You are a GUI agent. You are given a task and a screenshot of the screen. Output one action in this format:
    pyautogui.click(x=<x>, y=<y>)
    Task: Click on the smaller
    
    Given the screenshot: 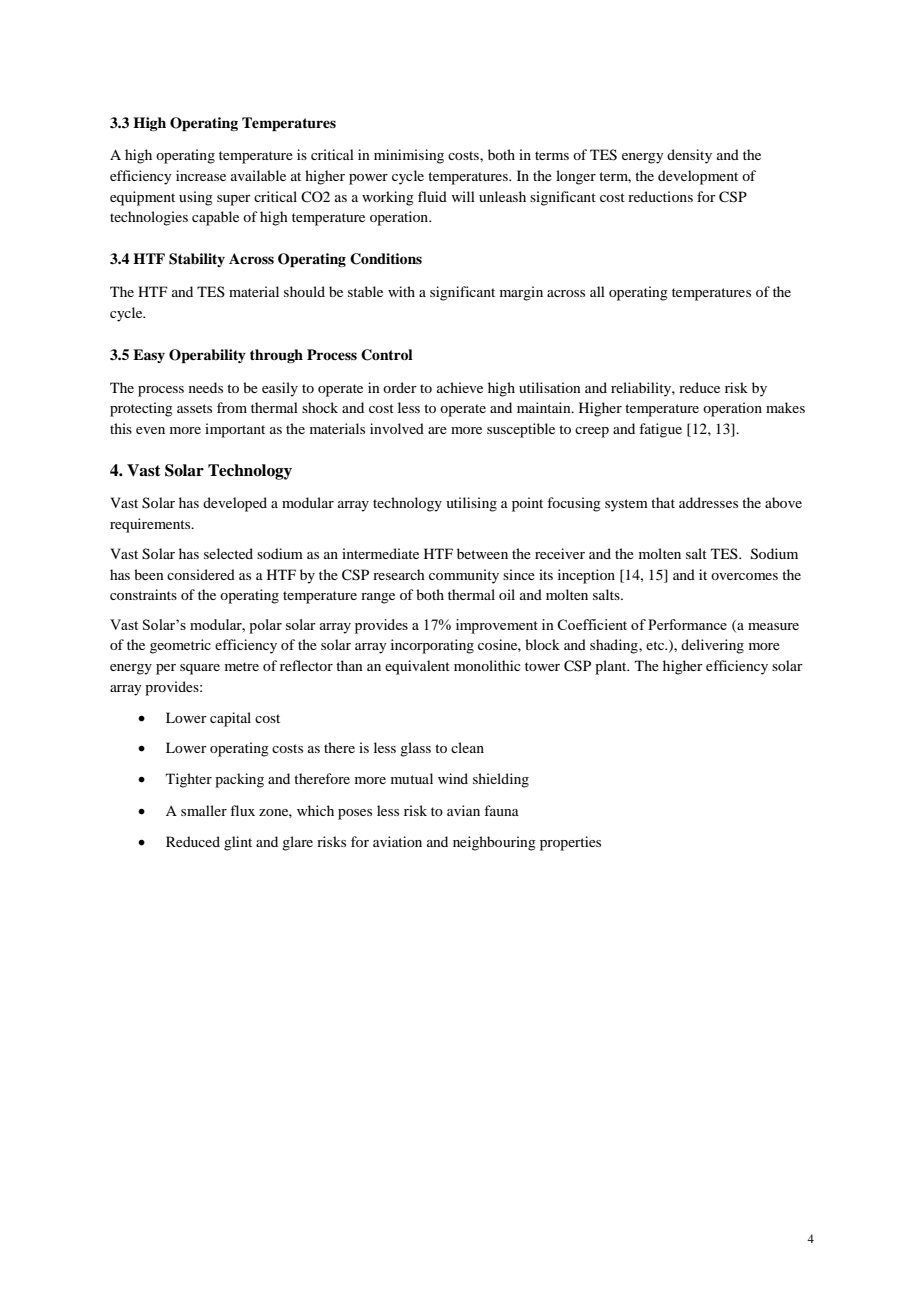 What is the action you would take?
    pyautogui.click(x=204, y=810)
